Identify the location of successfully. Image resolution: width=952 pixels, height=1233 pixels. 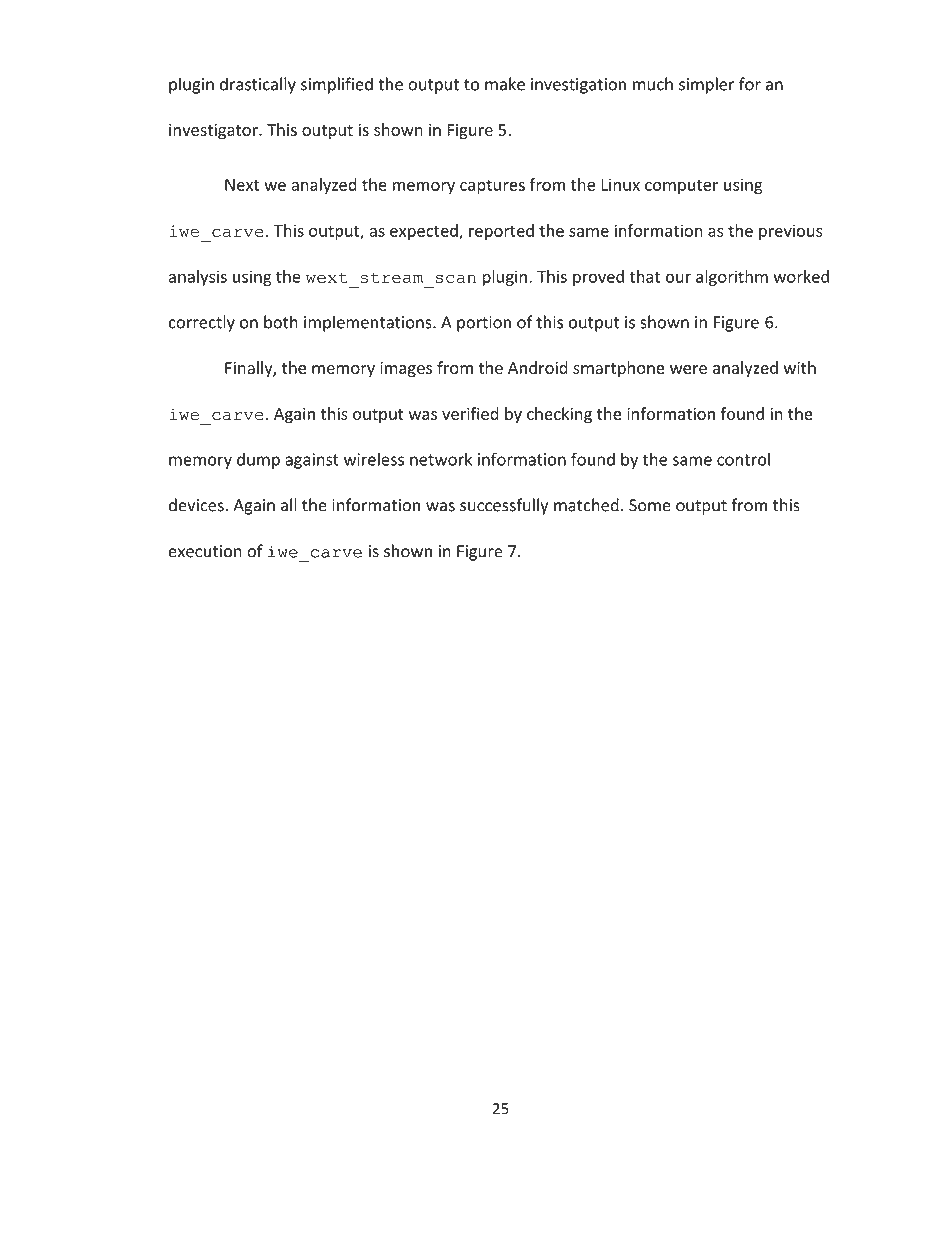
(504, 506).
